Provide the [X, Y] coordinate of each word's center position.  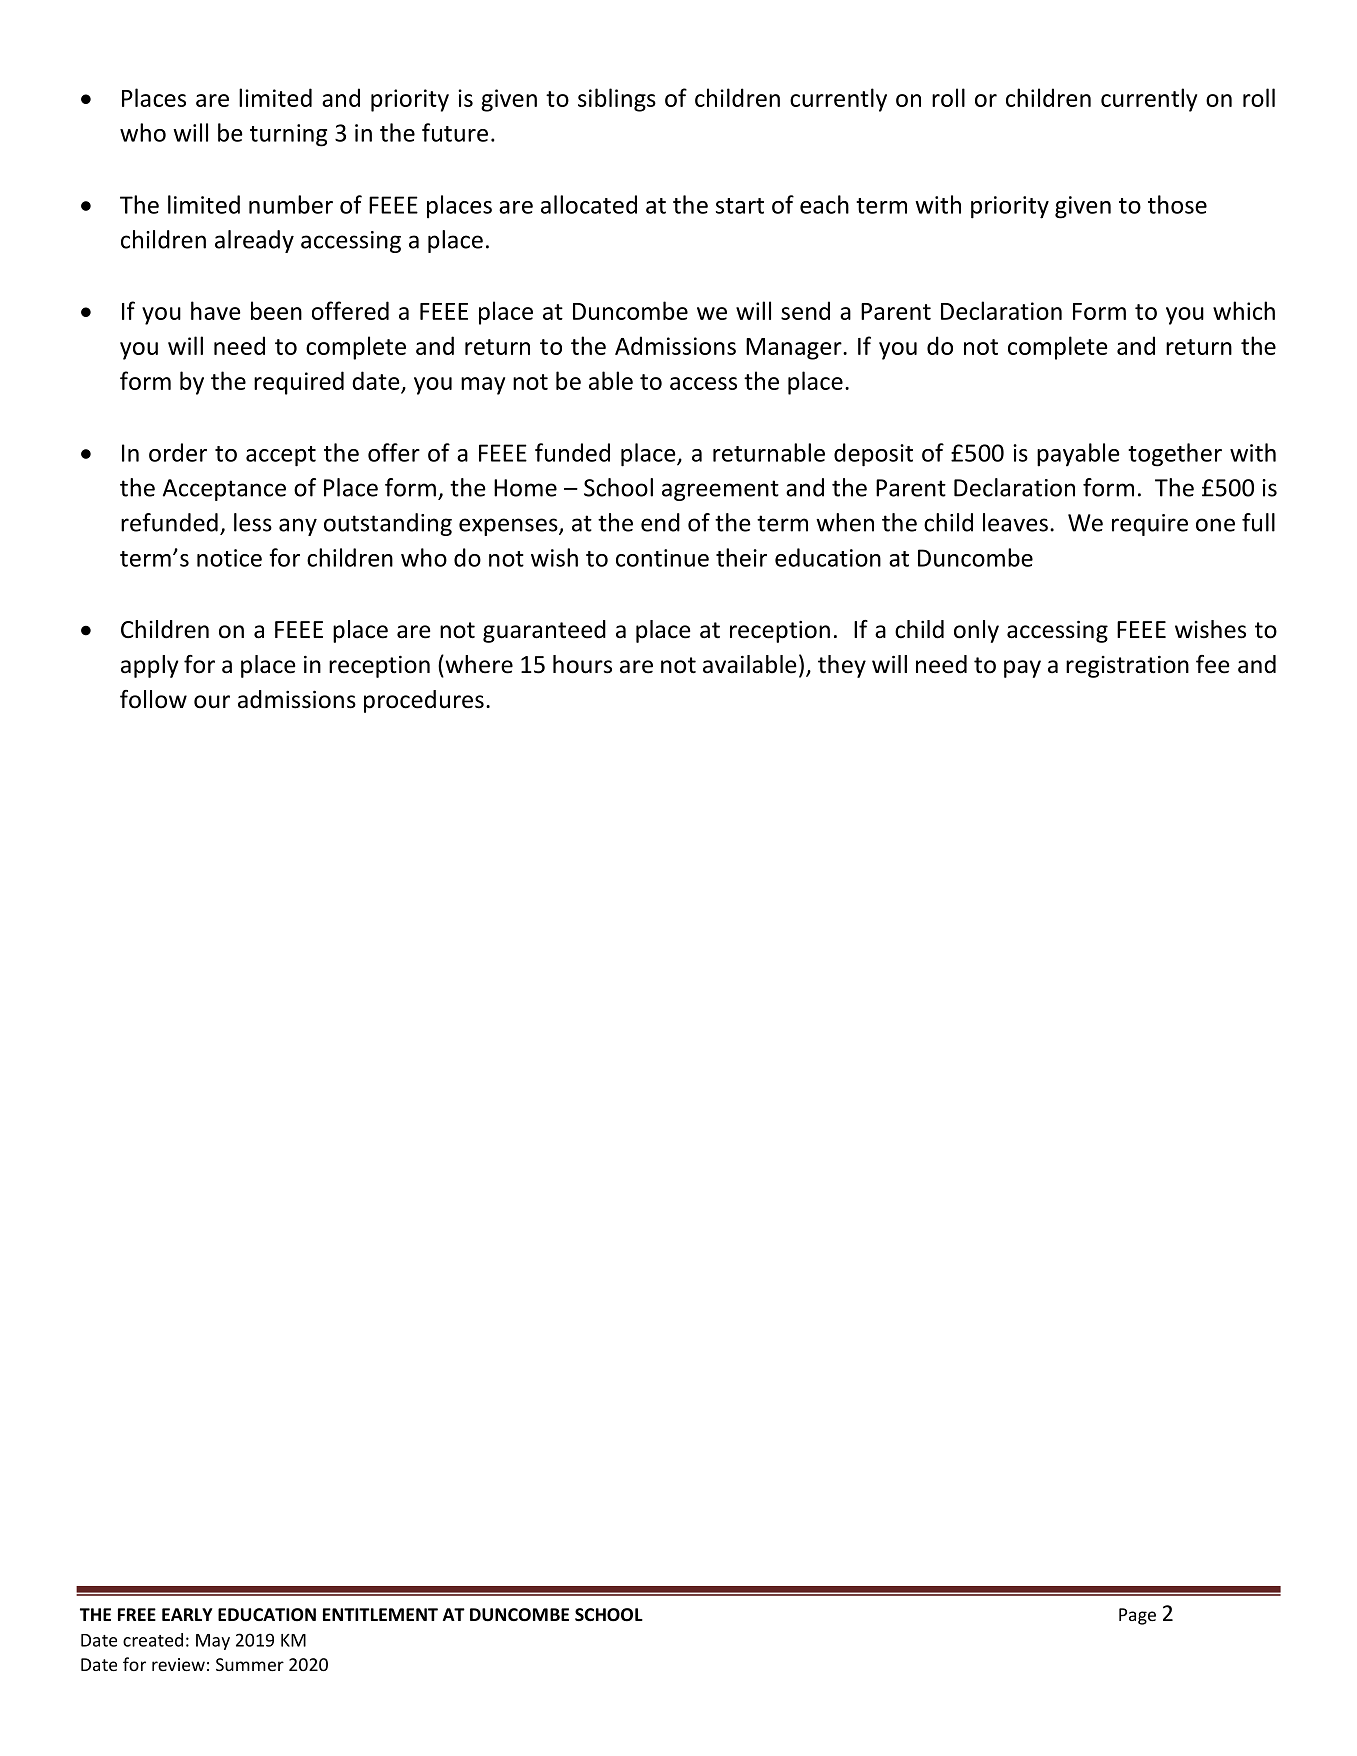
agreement [720, 490]
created [153, 1640]
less [253, 522]
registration [1127, 666]
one [1215, 525]
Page [1137, 1616]
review [178, 1664]
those [1177, 204]
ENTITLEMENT [380, 1614]
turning [288, 135]
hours [582, 664]
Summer [250, 1664]
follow [153, 699]
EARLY [187, 1614]
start [740, 206]
